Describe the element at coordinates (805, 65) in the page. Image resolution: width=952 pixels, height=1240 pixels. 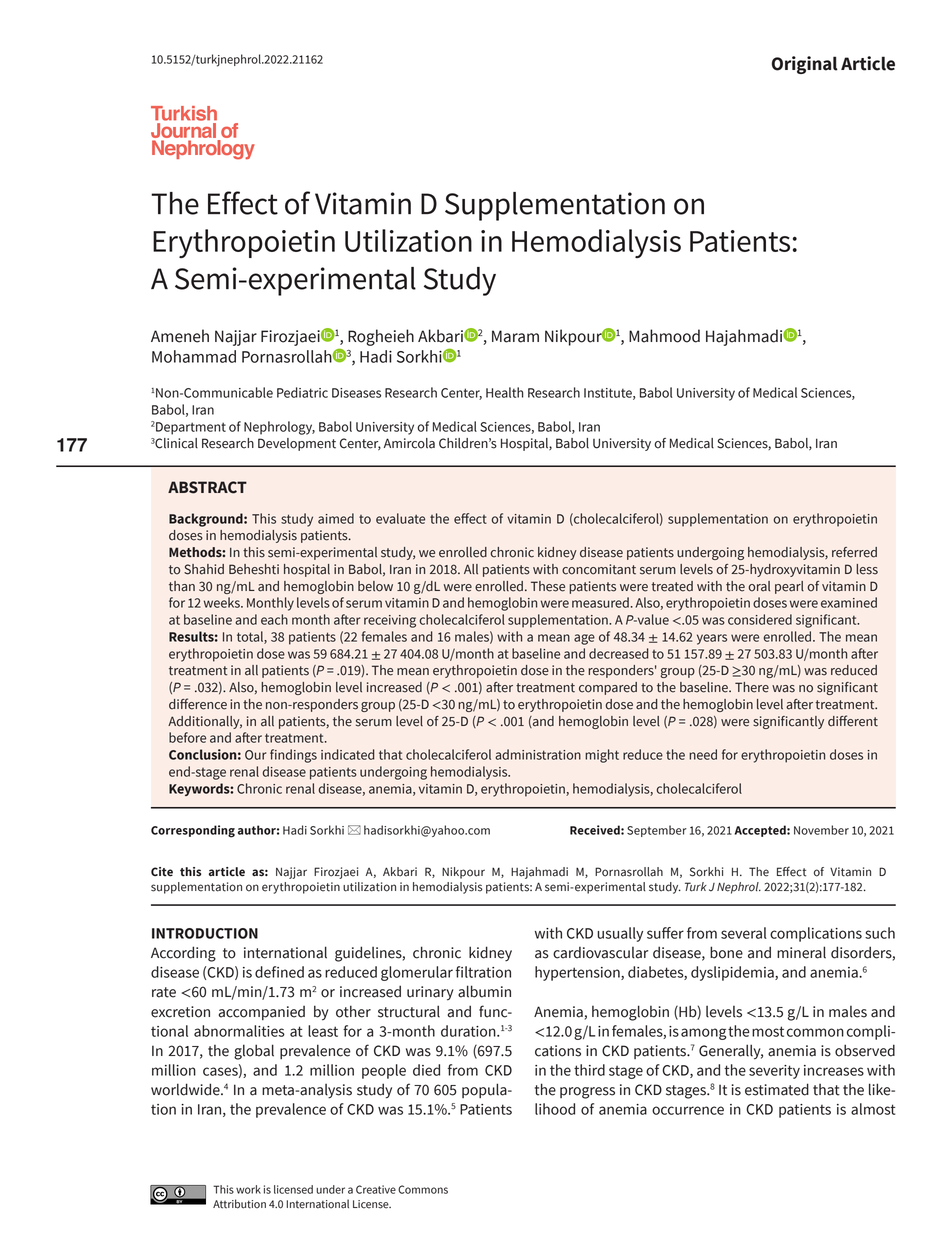
I see `Original` at that location.
